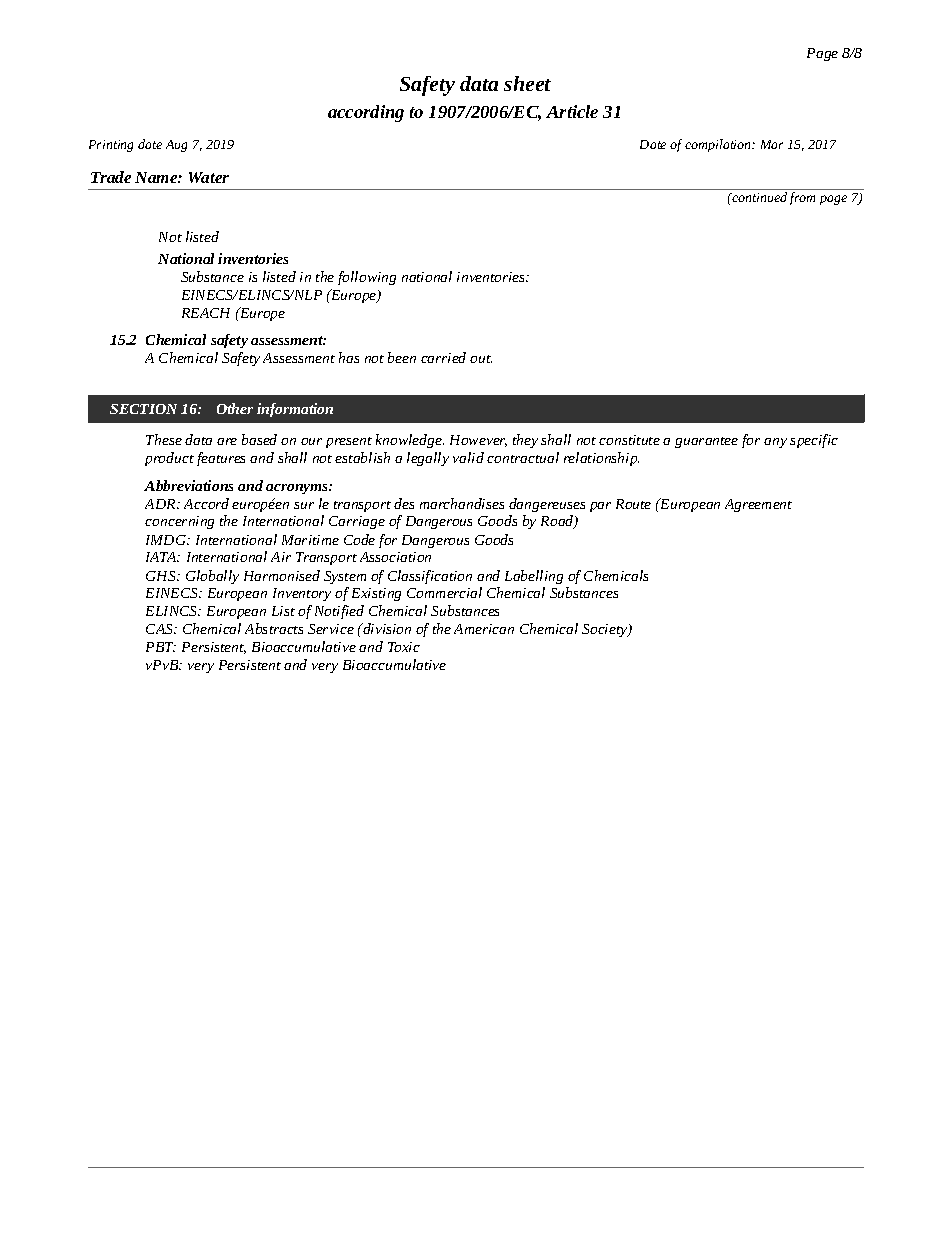 The width and height of the page is (952, 1233). I want to click on carried, so click(443, 357).
